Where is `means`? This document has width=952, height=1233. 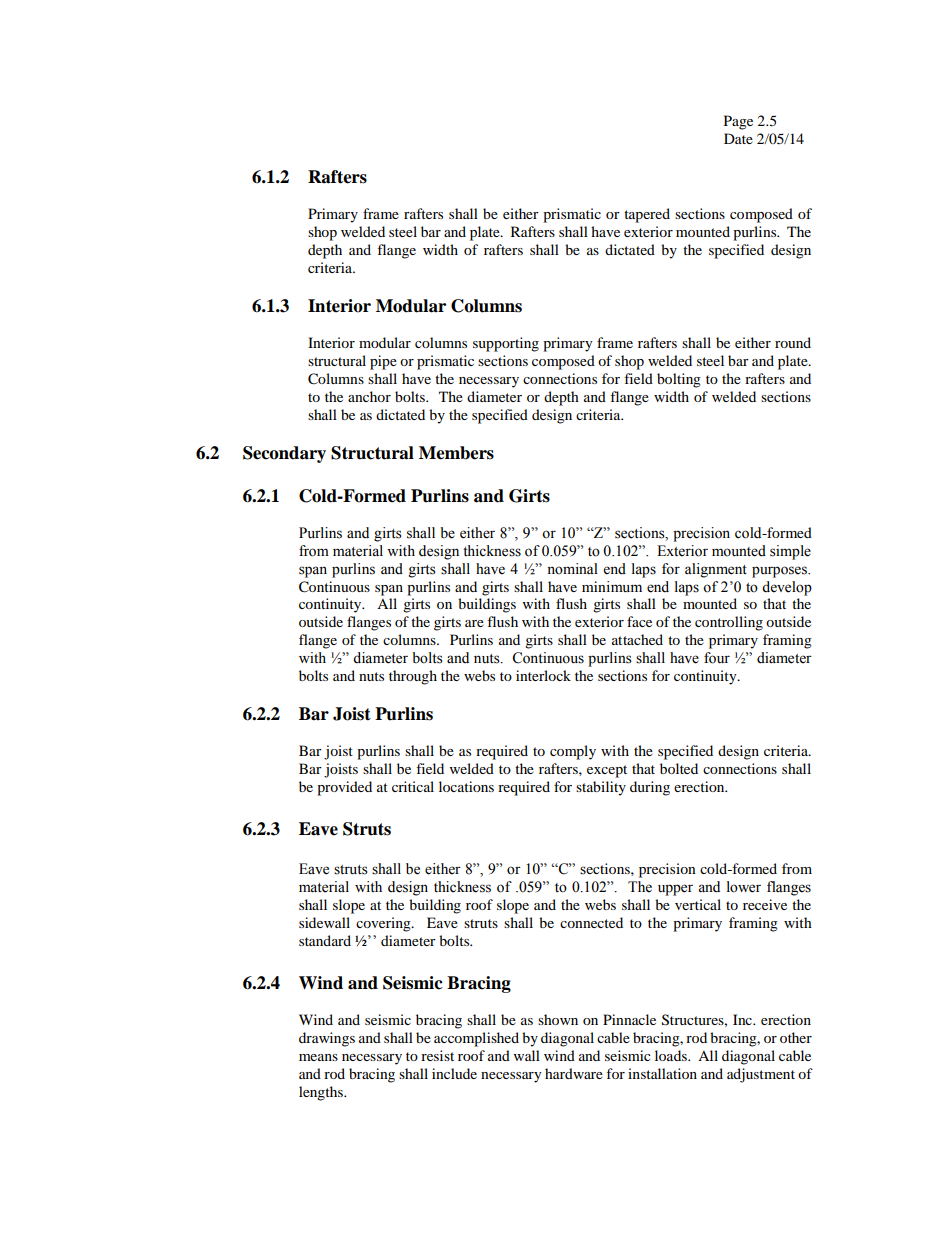
means is located at coordinates (318, 1057).
